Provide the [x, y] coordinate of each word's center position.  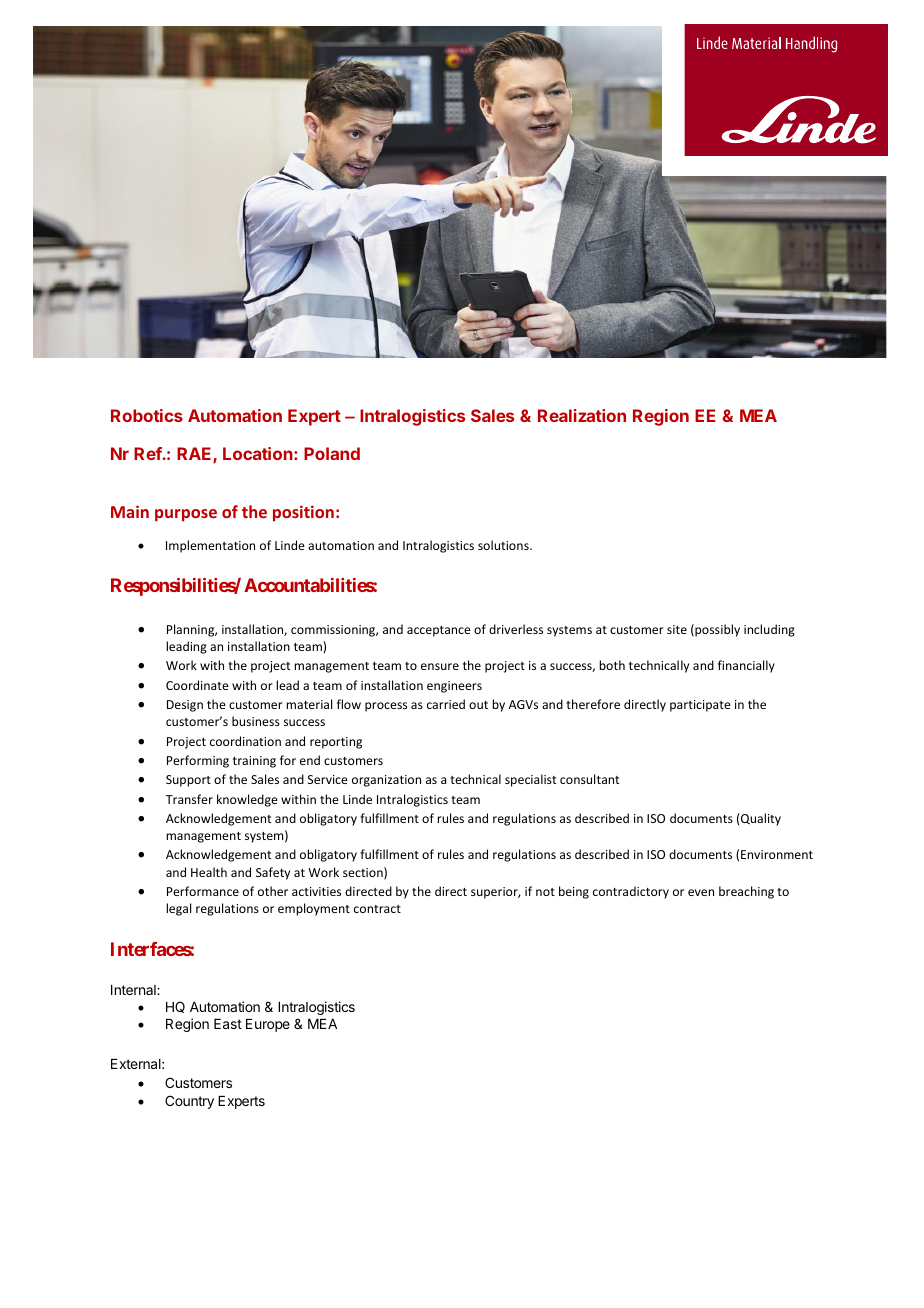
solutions [504, 545]
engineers [454, 687]
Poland [332, 453]
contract [377, 909]
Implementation [210, 546]
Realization [582, 415]
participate [700, 706]
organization [386, 781]
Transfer [189, 799]
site [677, 629]
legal [178, 909]
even [701, 892]
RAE [195, 455]
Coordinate [197, 685]
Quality [760, 819]
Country [189, 1102]
